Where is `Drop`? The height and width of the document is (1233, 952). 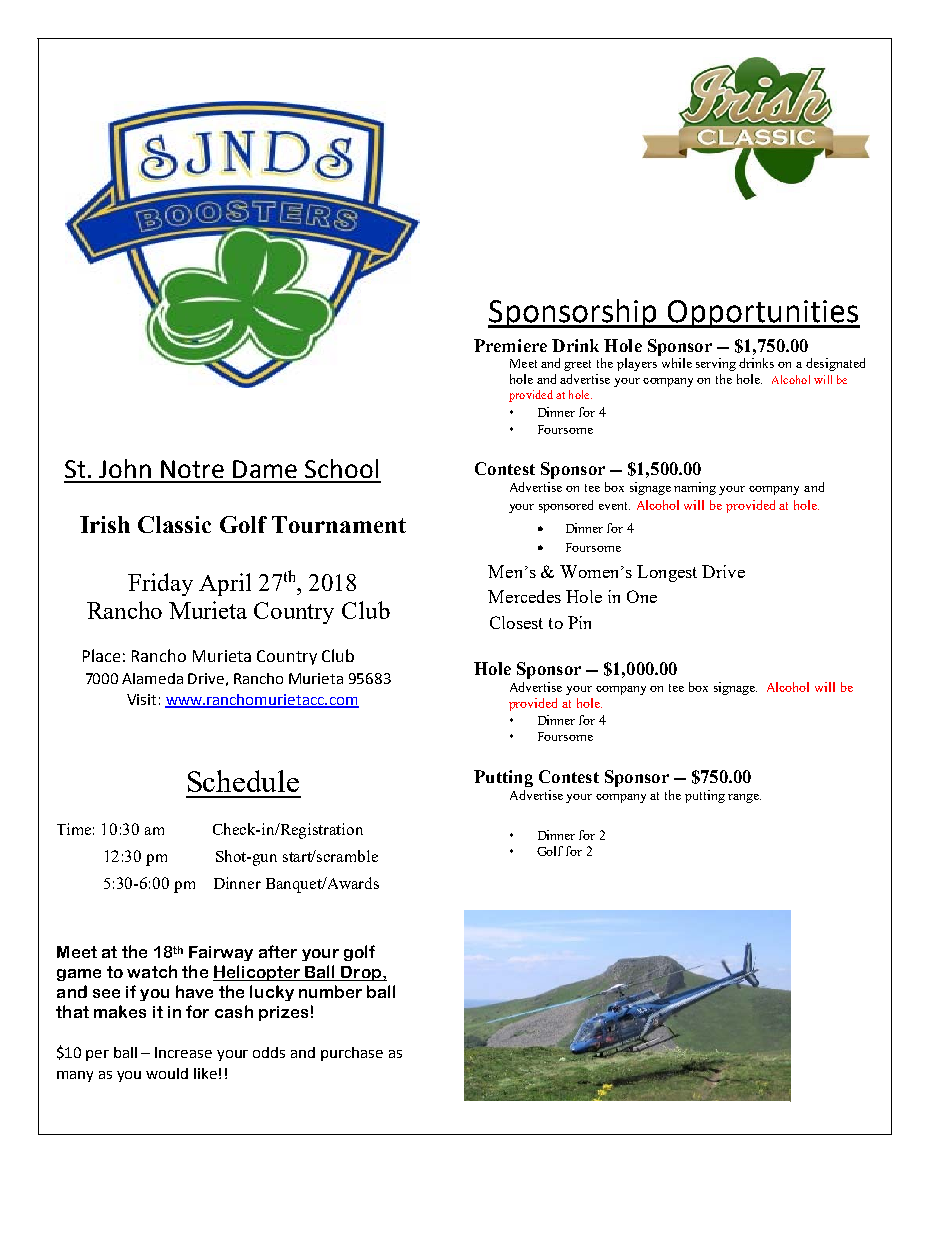 Drop is located at coordinates (362, 973).
